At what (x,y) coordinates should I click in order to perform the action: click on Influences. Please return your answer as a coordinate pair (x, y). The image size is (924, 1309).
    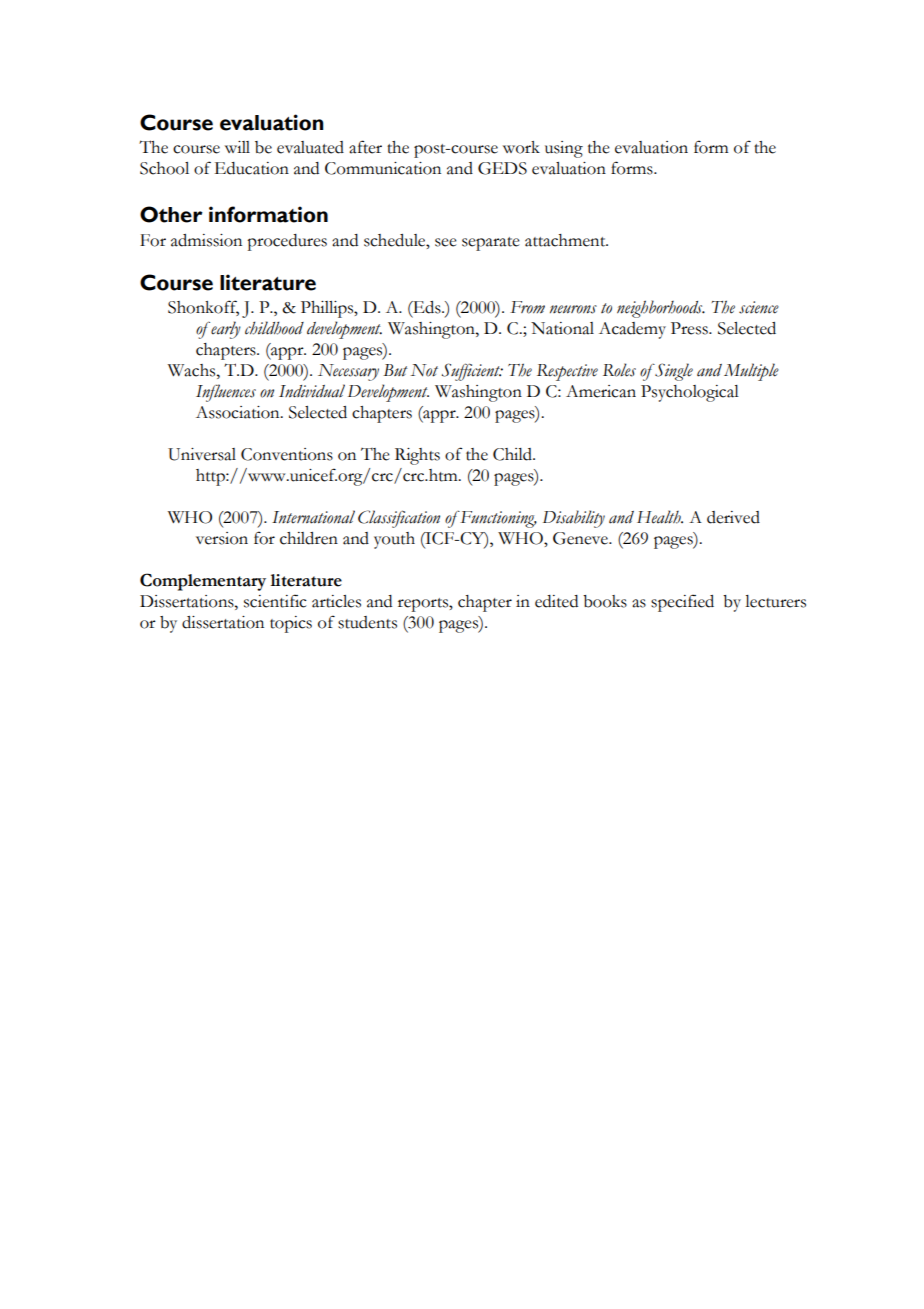
    Looking at the image, I should click on (226, 393).
